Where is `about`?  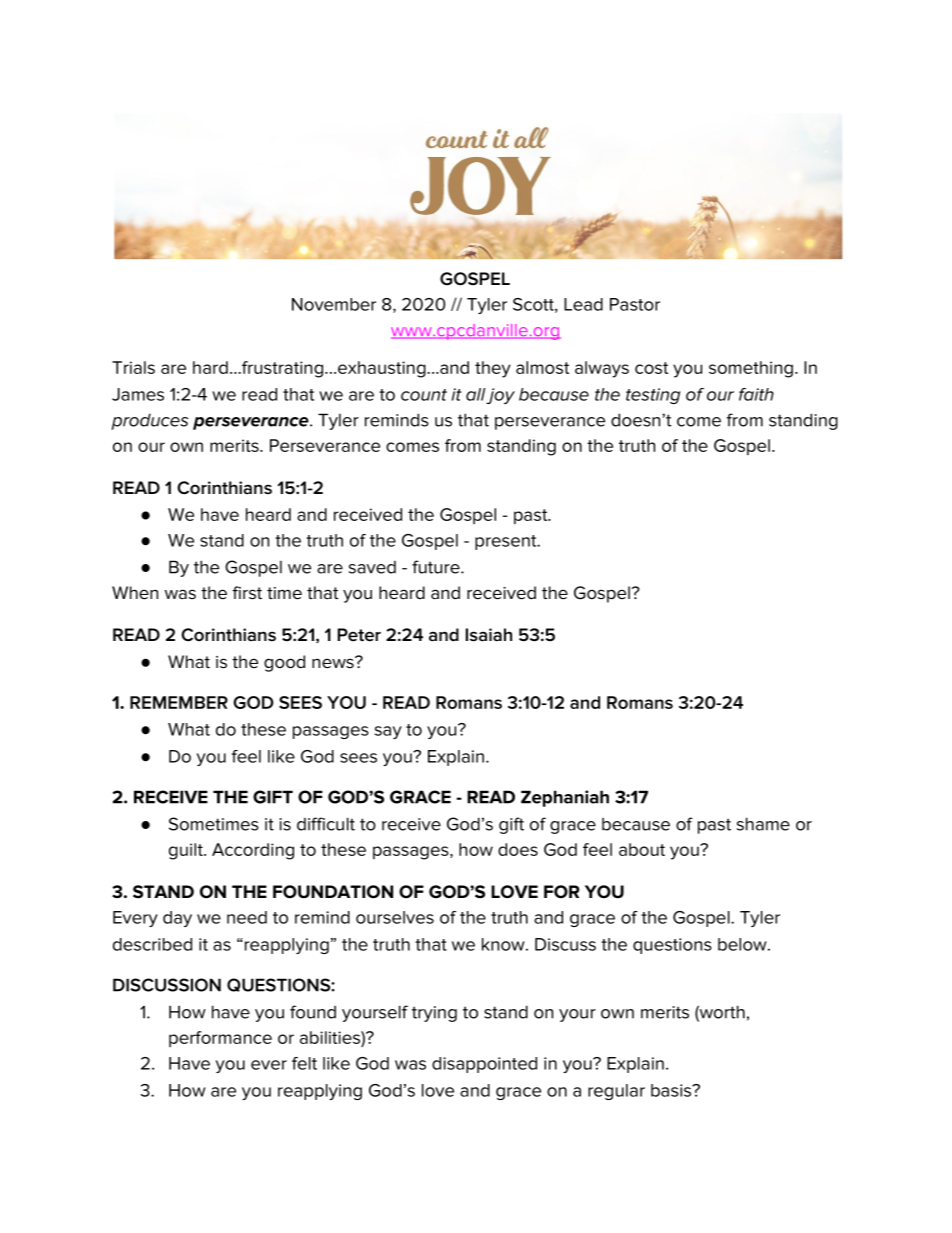 about is located at coordinates (642, 849).
